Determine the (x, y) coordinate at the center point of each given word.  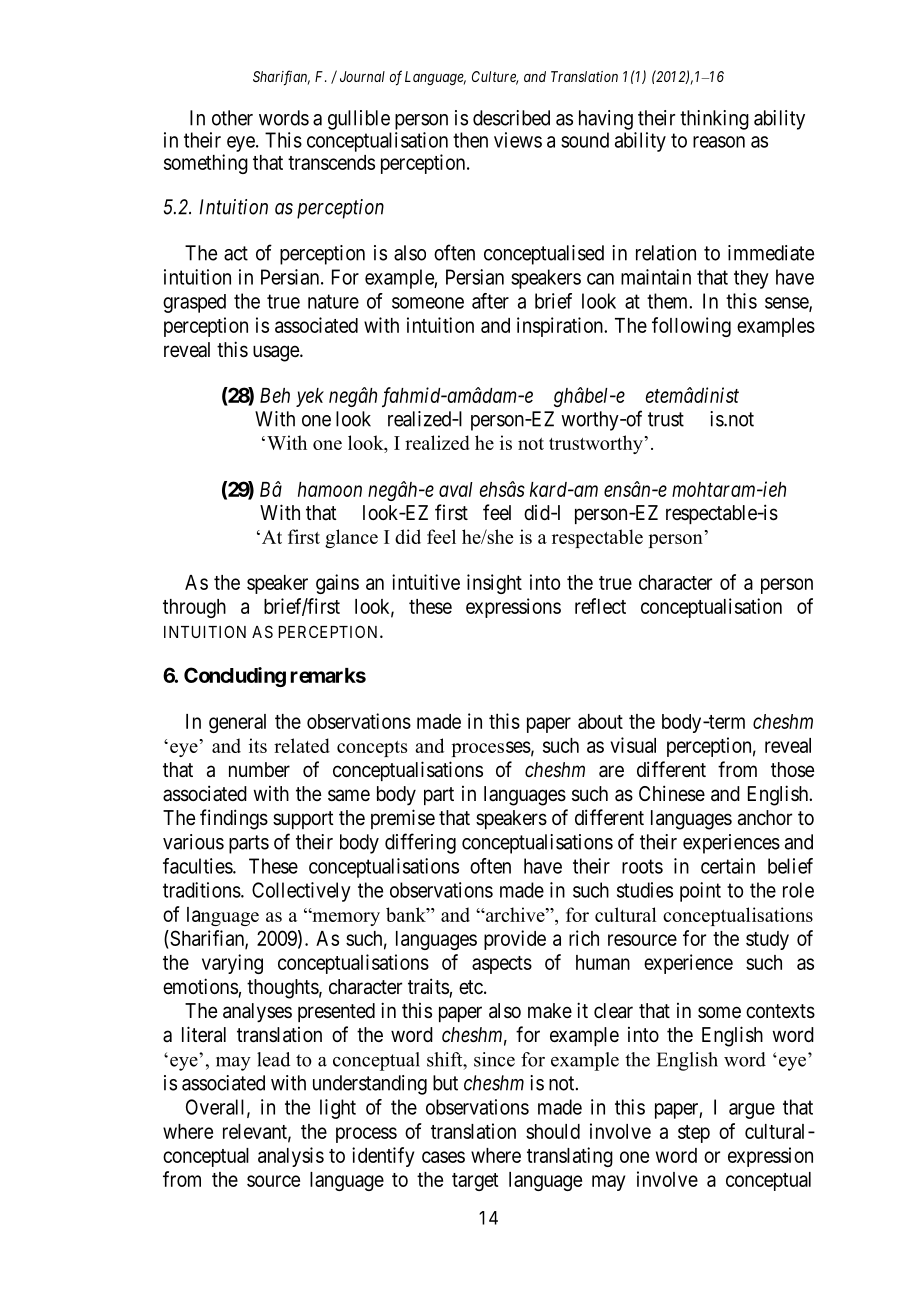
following (691, 327)
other (232, 118)
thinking (714, 120)
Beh (275, 395)
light (338, 1109)
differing (420, 843)
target (475, 1182)
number (259, 769)
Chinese (672, 793)
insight (494, 584)
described (511, 118)
